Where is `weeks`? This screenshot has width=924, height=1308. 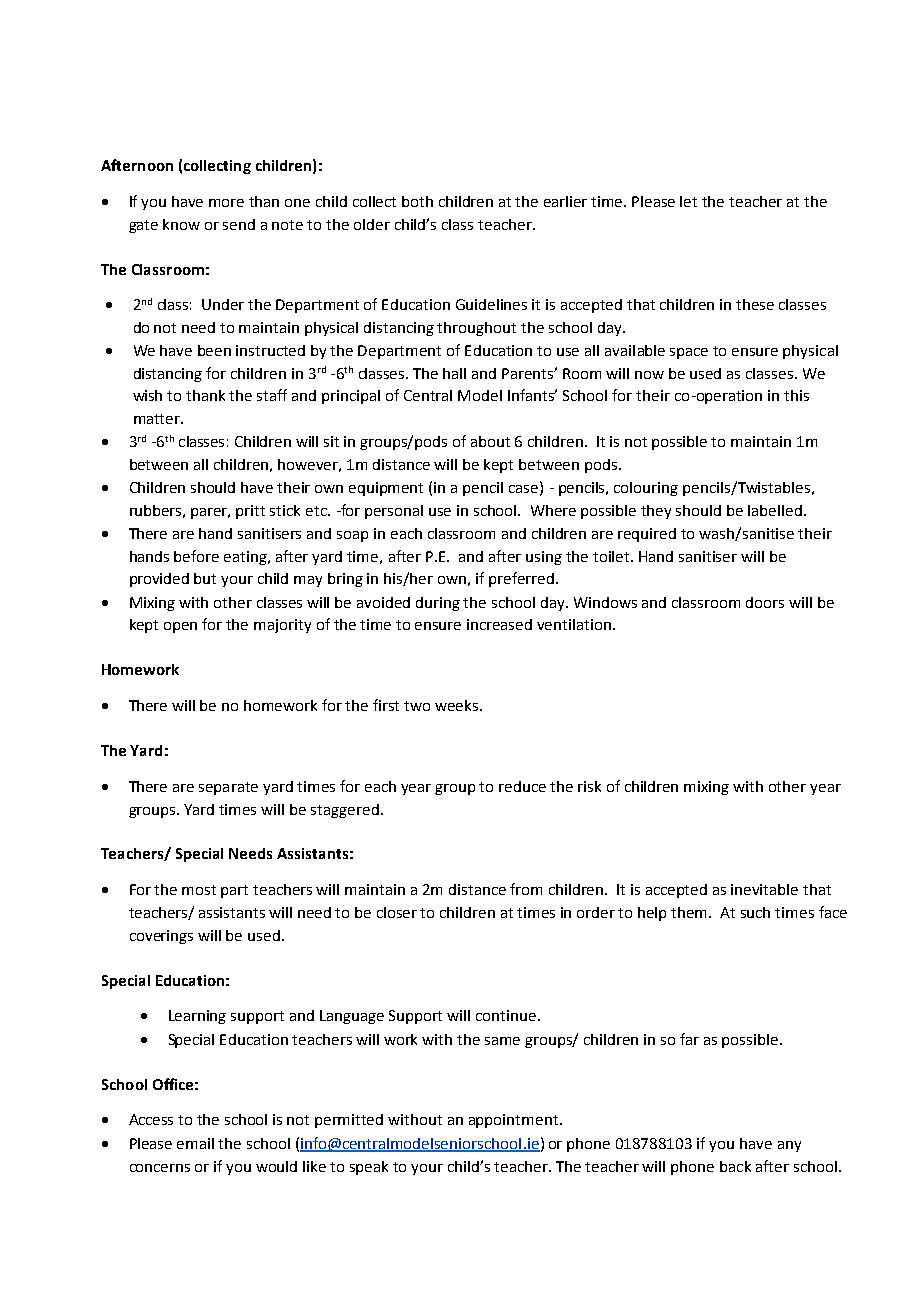 weeks is located at coordinates (458, 705).
